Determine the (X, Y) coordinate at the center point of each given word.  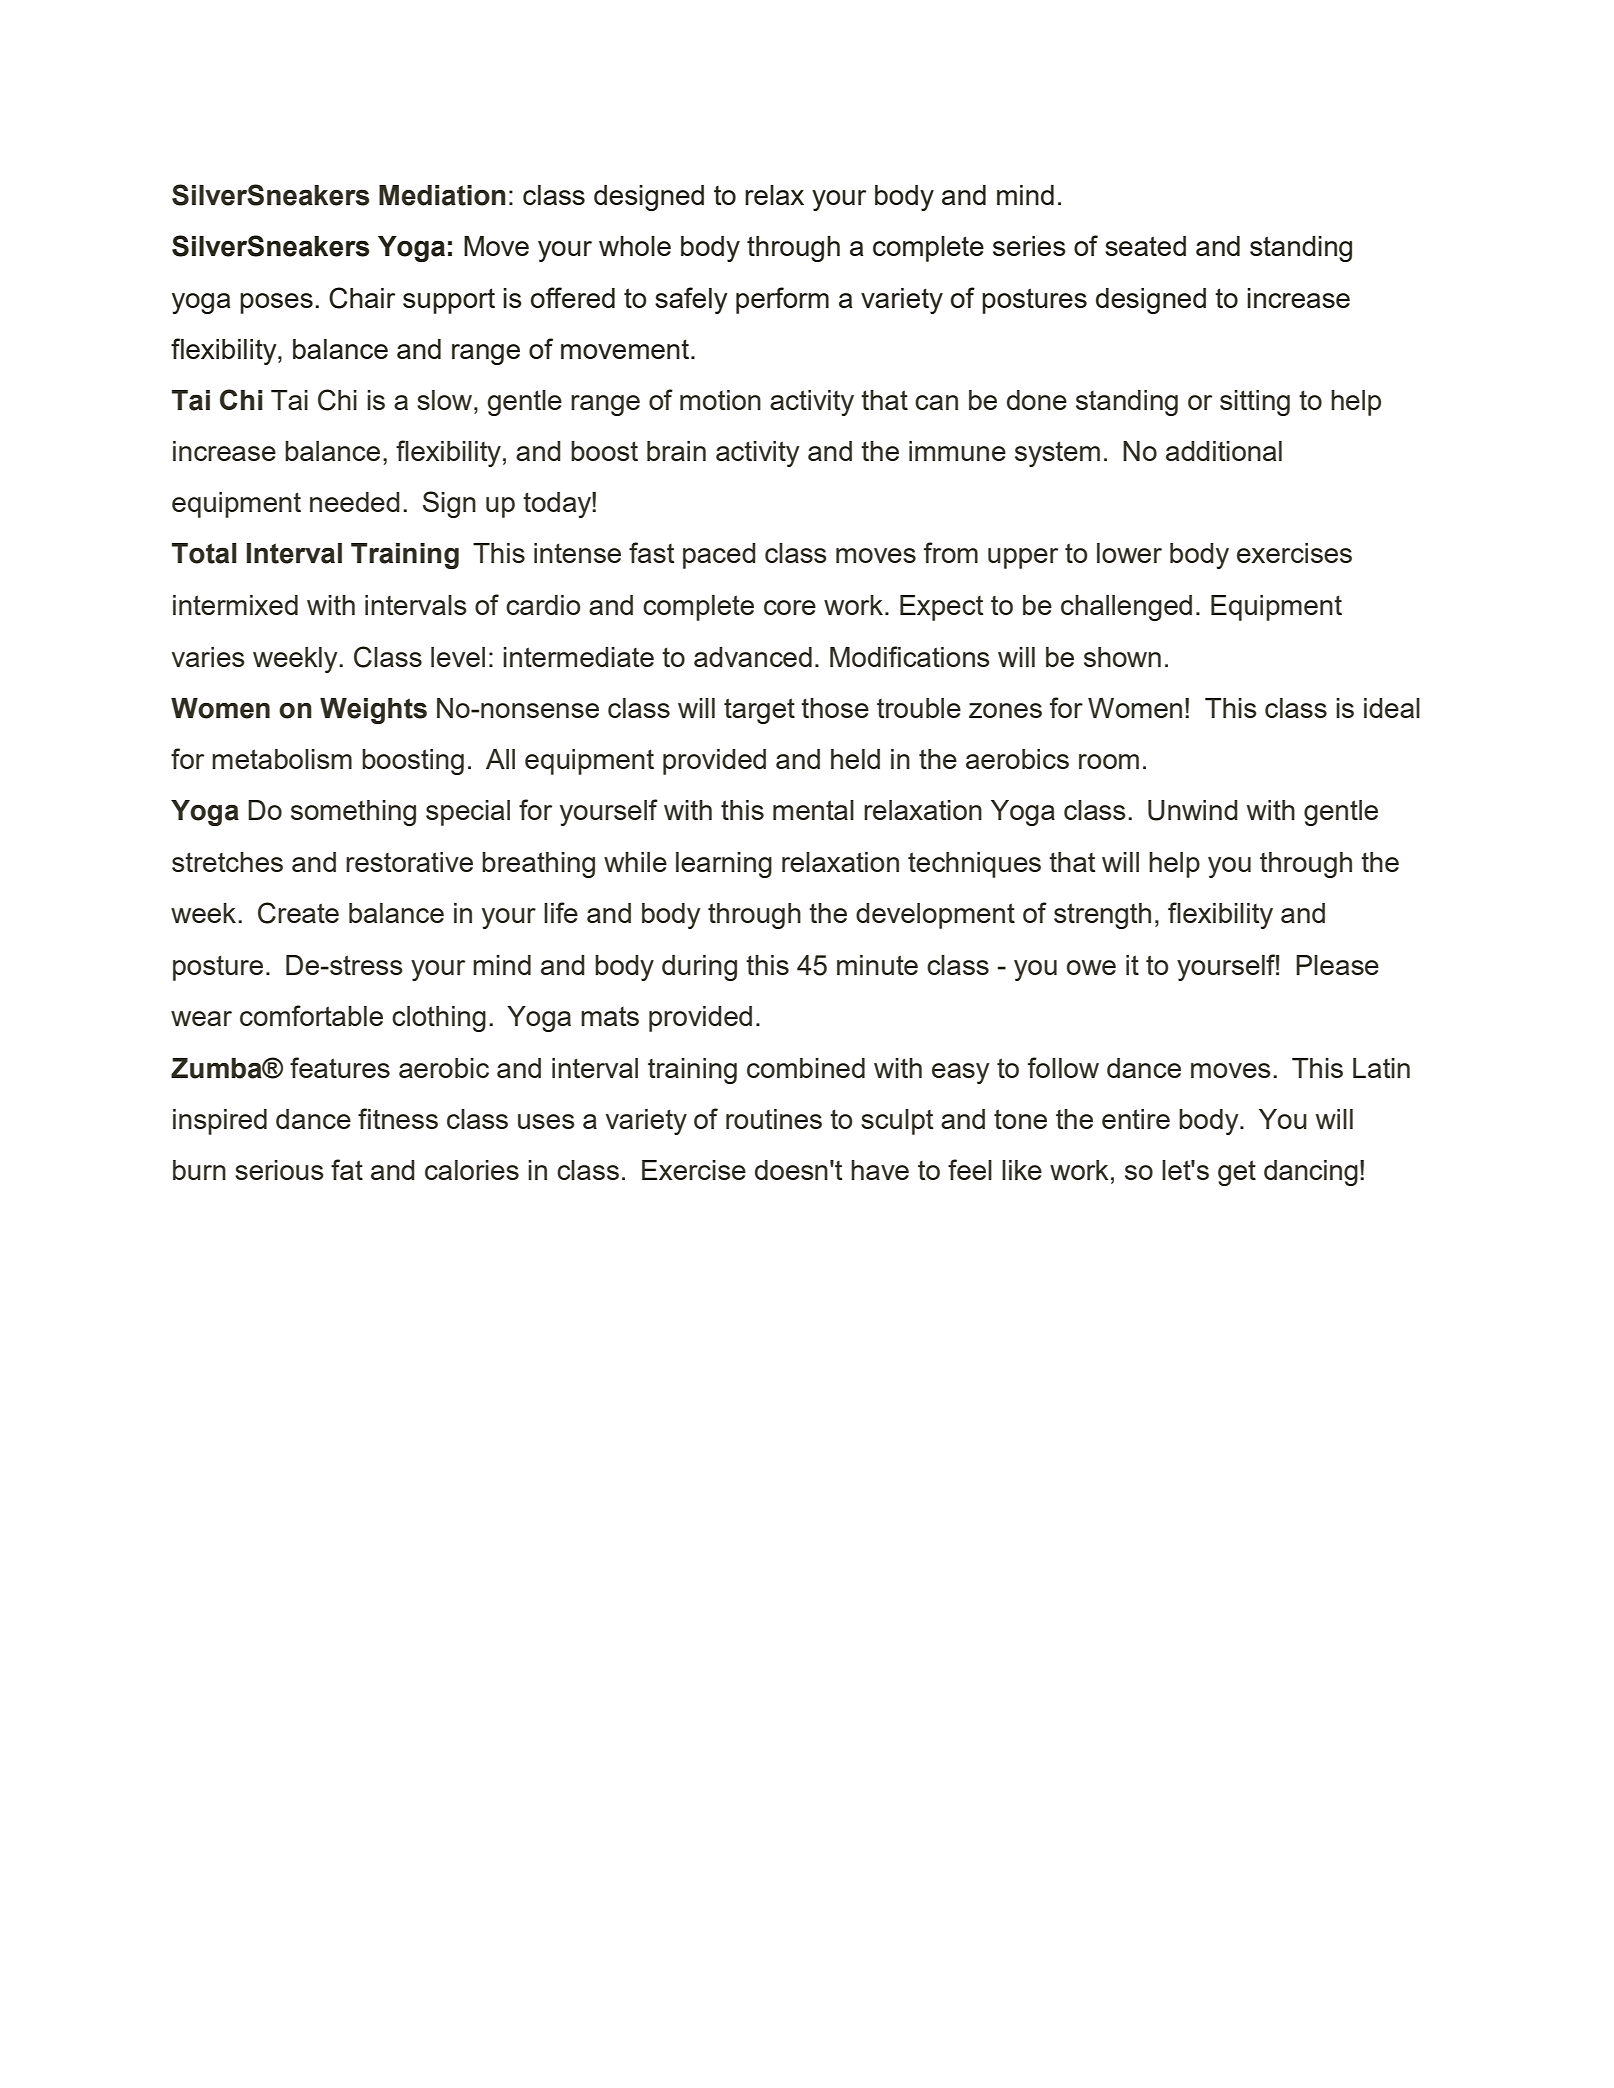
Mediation (442, 195)
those (835, 708)
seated (1145, 246)
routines (774, 1119)
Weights (373, 711)
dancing (1311, 1173)
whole (635, 246)
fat (347, 1169)
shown (1122, 657)
